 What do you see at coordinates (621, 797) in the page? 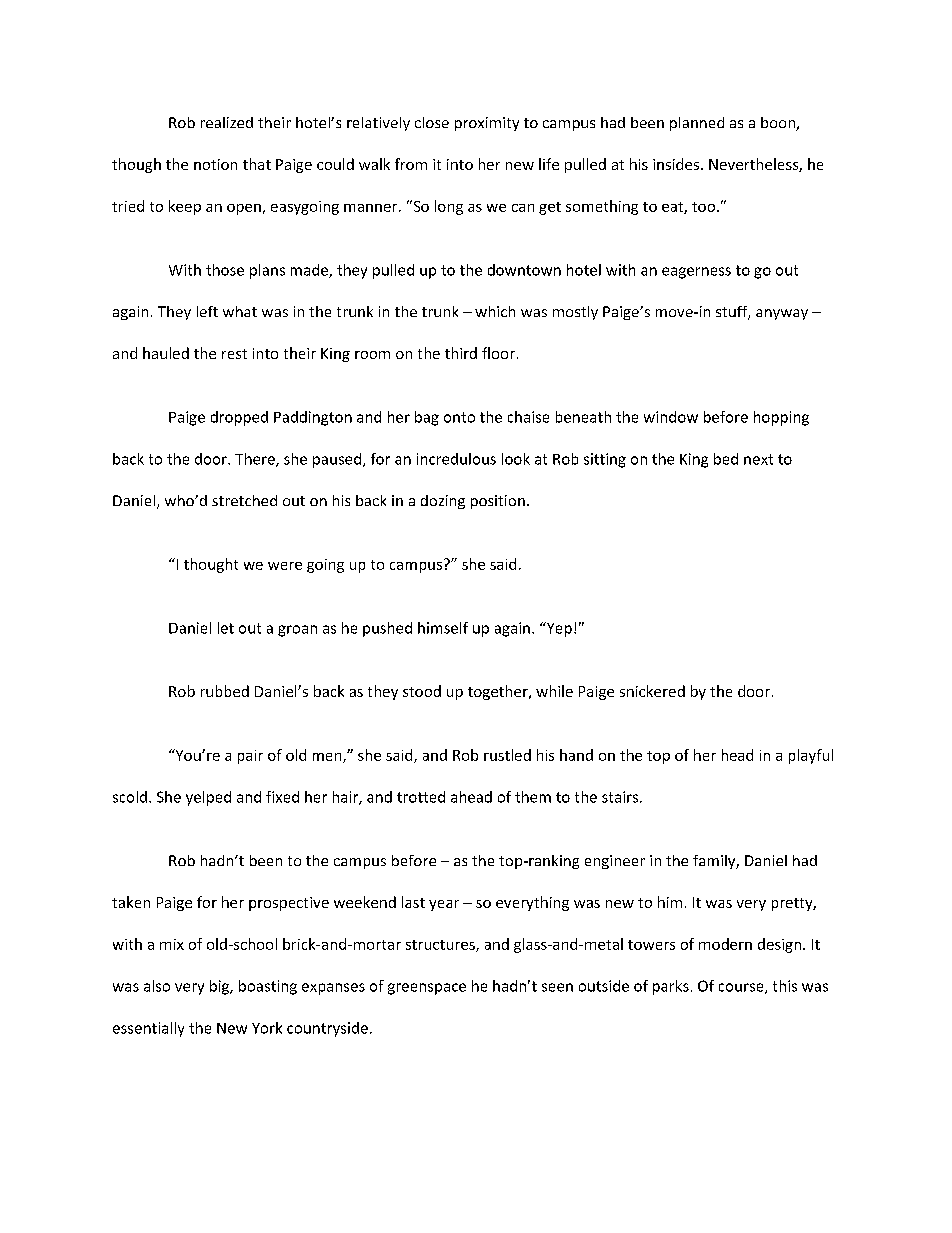
I see `stairs` at bounding box center [621, 797].
